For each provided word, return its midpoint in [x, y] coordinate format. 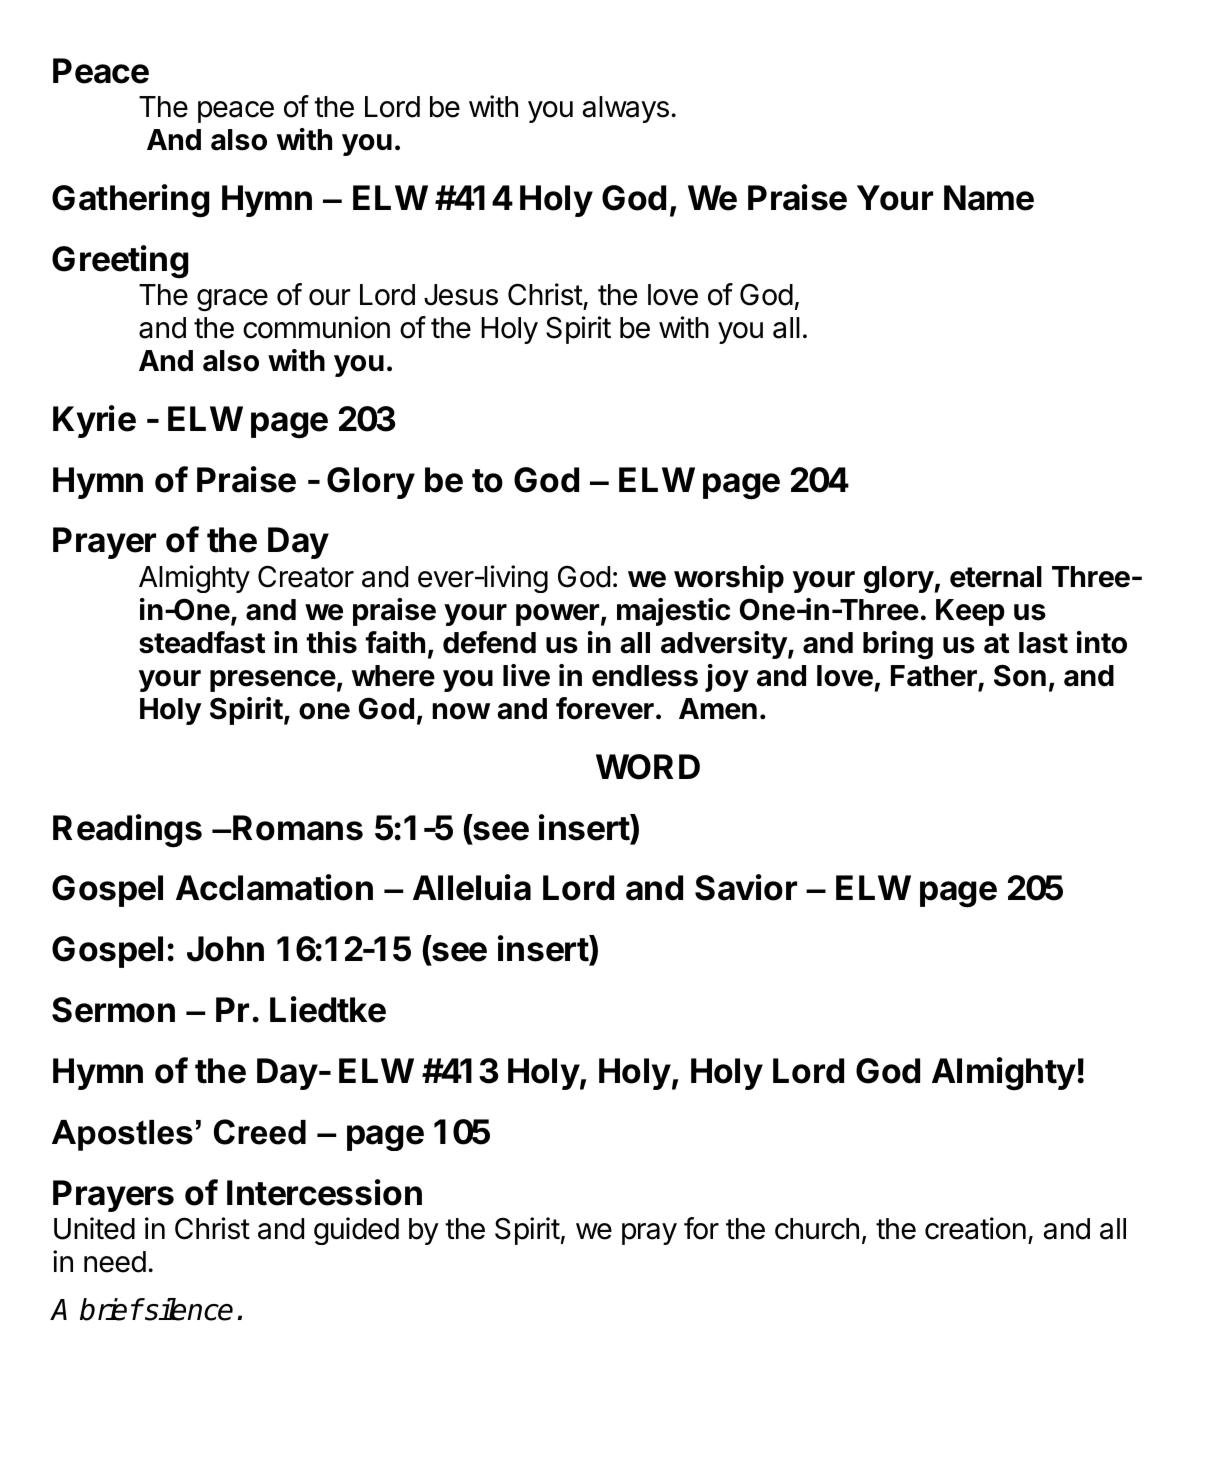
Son [1020, 675]
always [625, 109]
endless [645, 676]
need [115, 1262]
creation [975, 1228]
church [817, 1229]
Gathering [130, 201]
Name [989, 198]
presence [273, 681]
